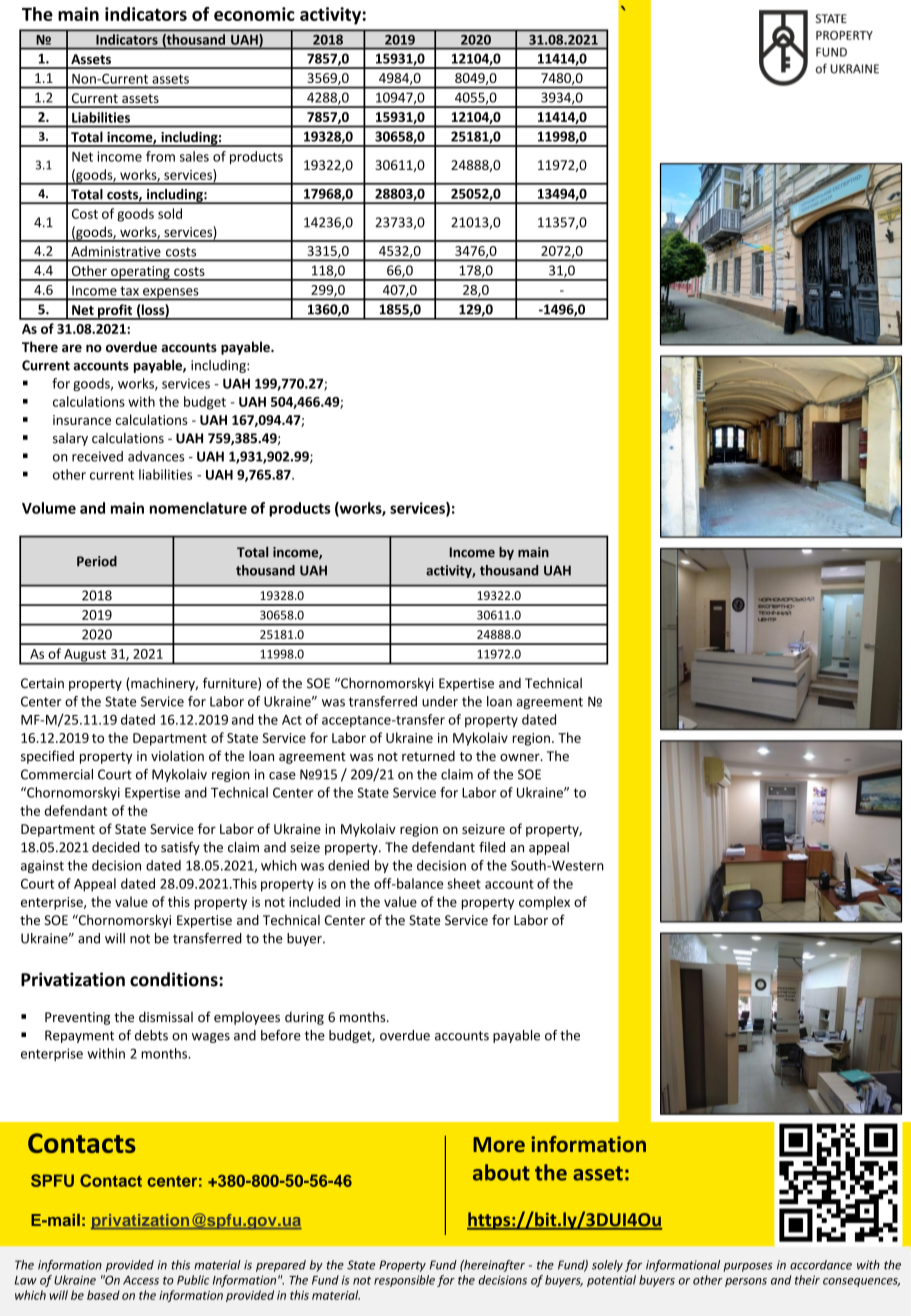 This screenshot has width=911, height=1316. What do you see at coordinates (440, 701) in the screenshot?
I see `under` at bounding box center [440, 701].
